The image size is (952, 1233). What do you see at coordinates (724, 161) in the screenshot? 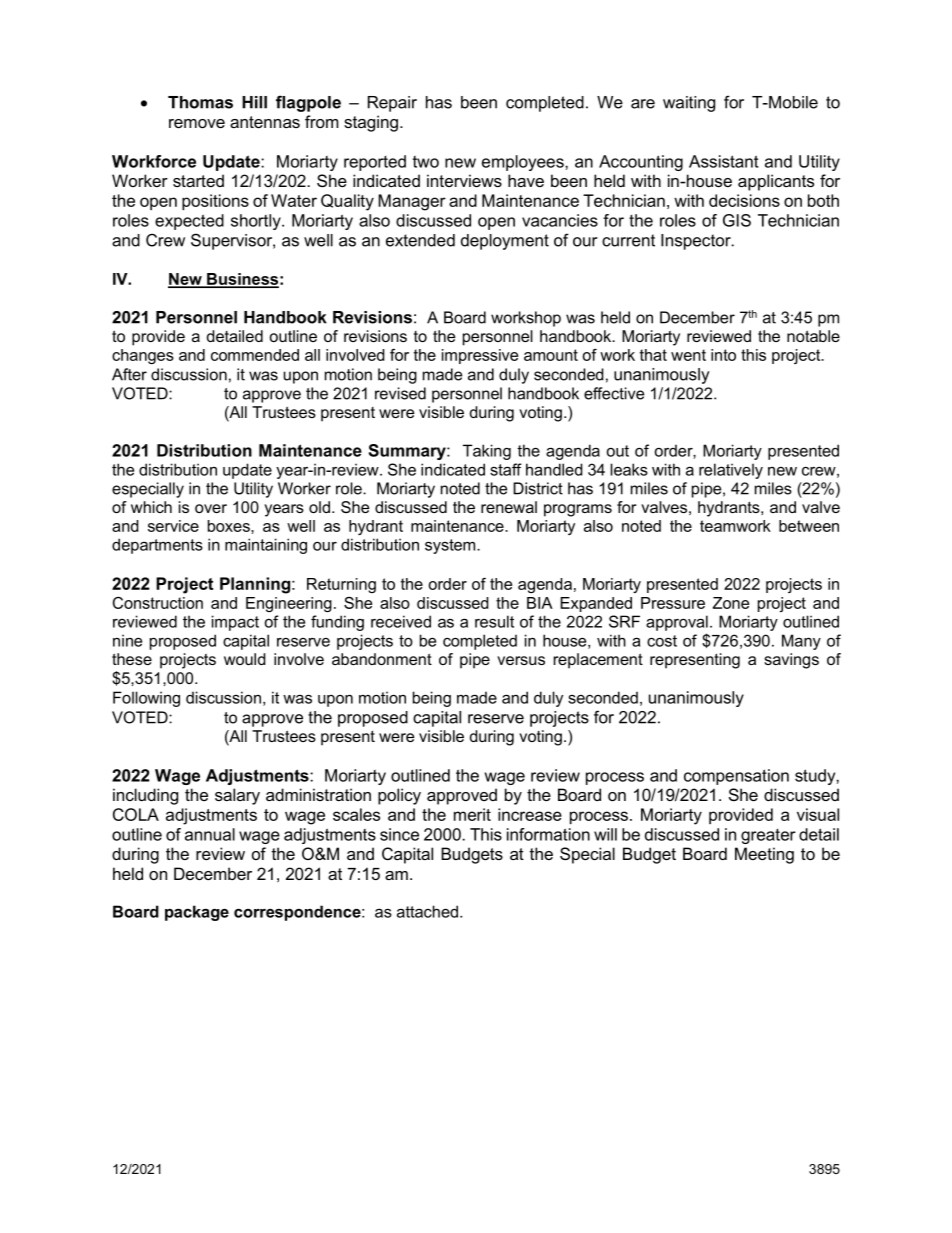
I see `Assistant` at bounding box center [724, 161].
